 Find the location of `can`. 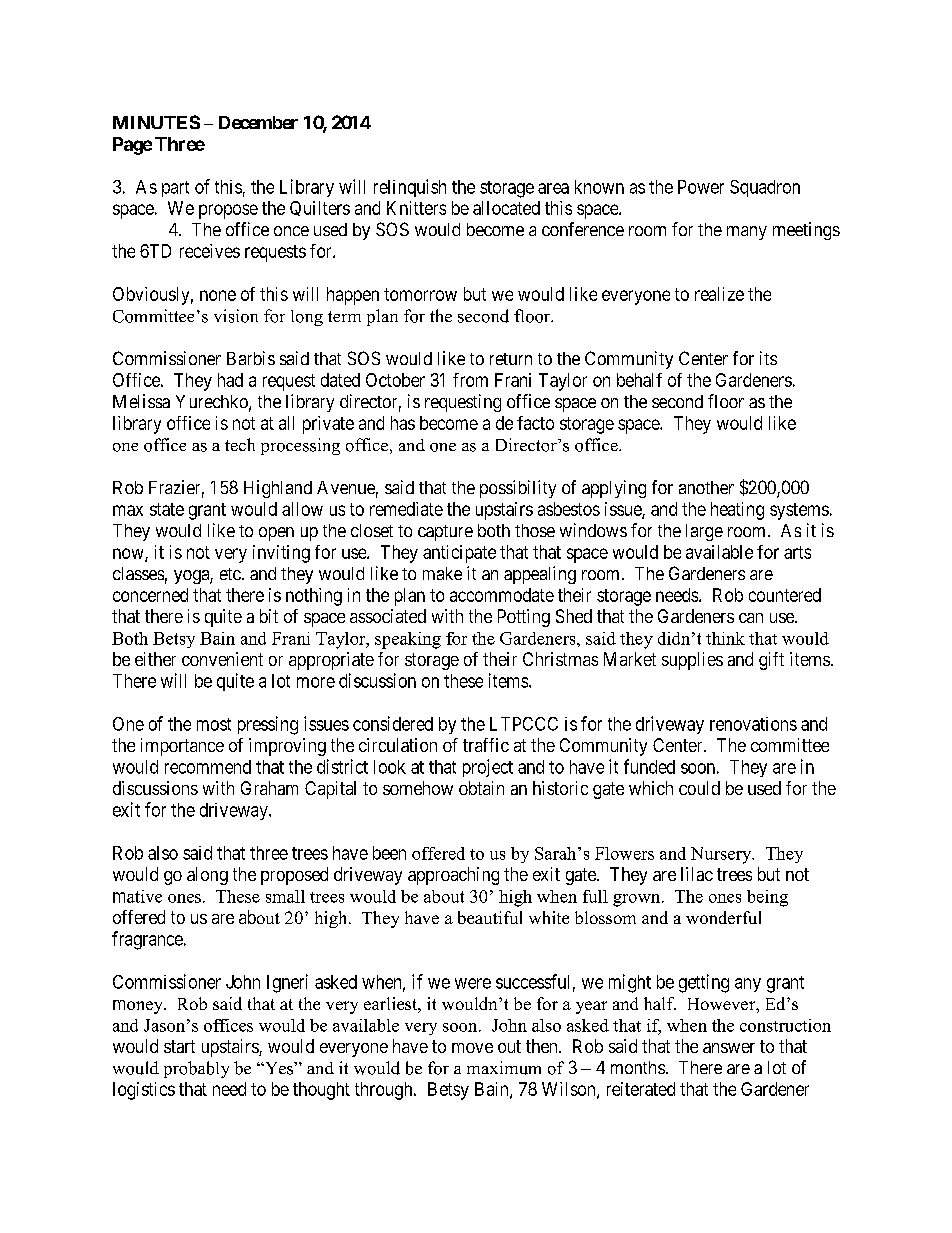

can is located at coordinates (751, 618).
